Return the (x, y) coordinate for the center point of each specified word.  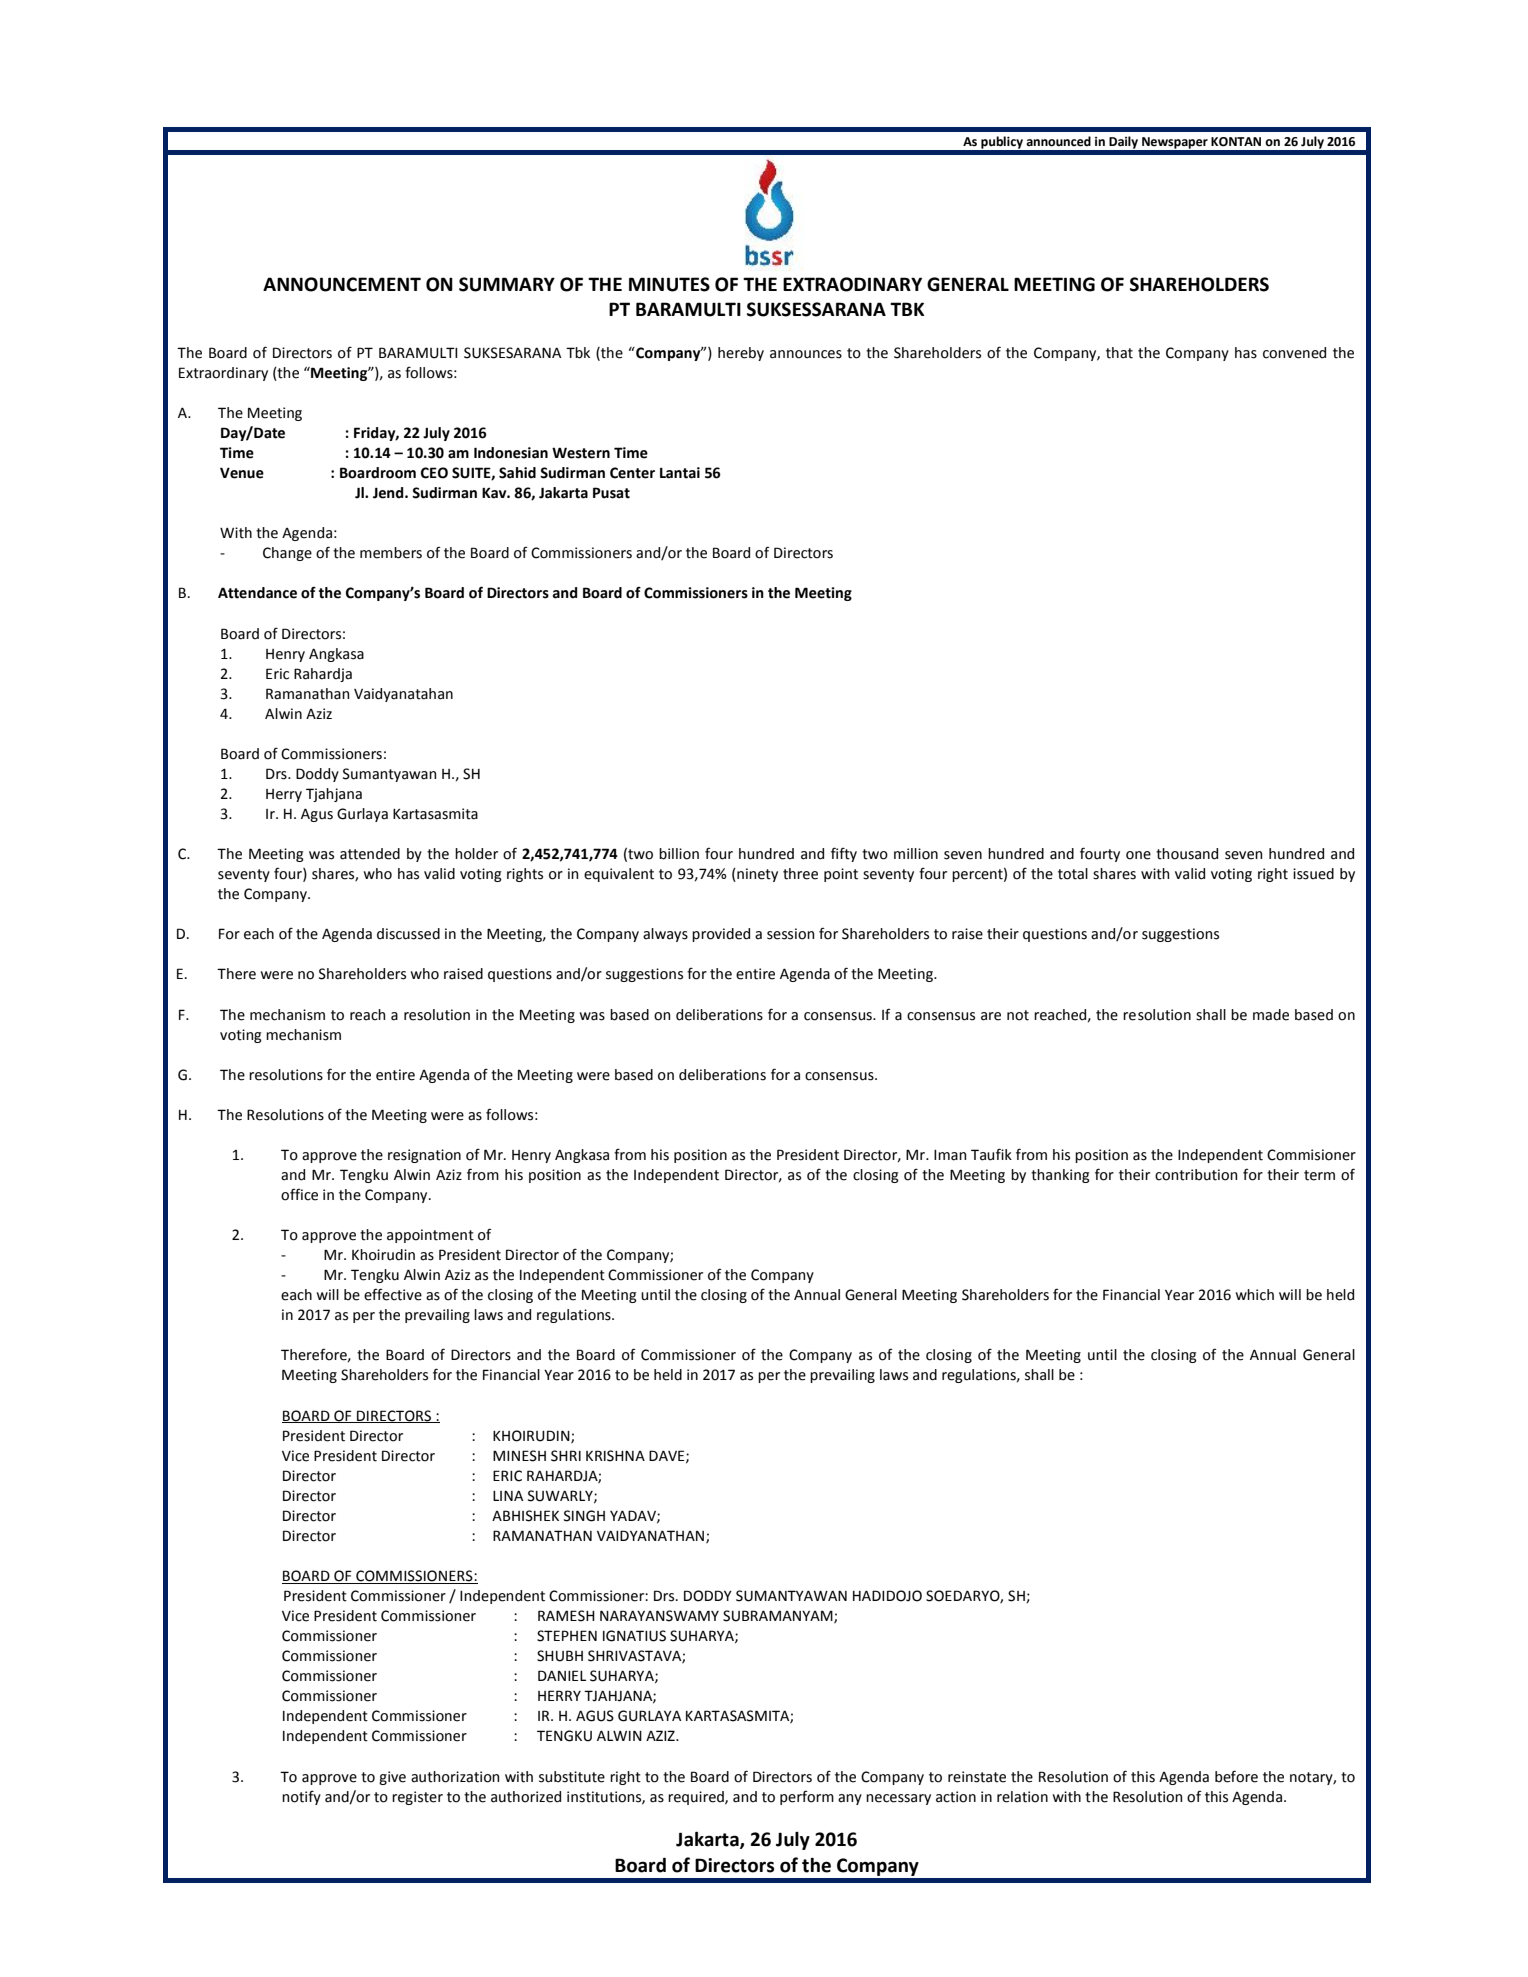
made (1271, 1015)
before (1236, 1776)
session (790, 934)
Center (632, 473)
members (391, 553)
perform (807, 1797)
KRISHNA (615, 1456)
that (1119, 353)
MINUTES (669, 284)
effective (393, 1294)
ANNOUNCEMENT (342, 284)
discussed (408, 934)
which (1255, 1295)
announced (1058, 141)
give (392, 1778)
